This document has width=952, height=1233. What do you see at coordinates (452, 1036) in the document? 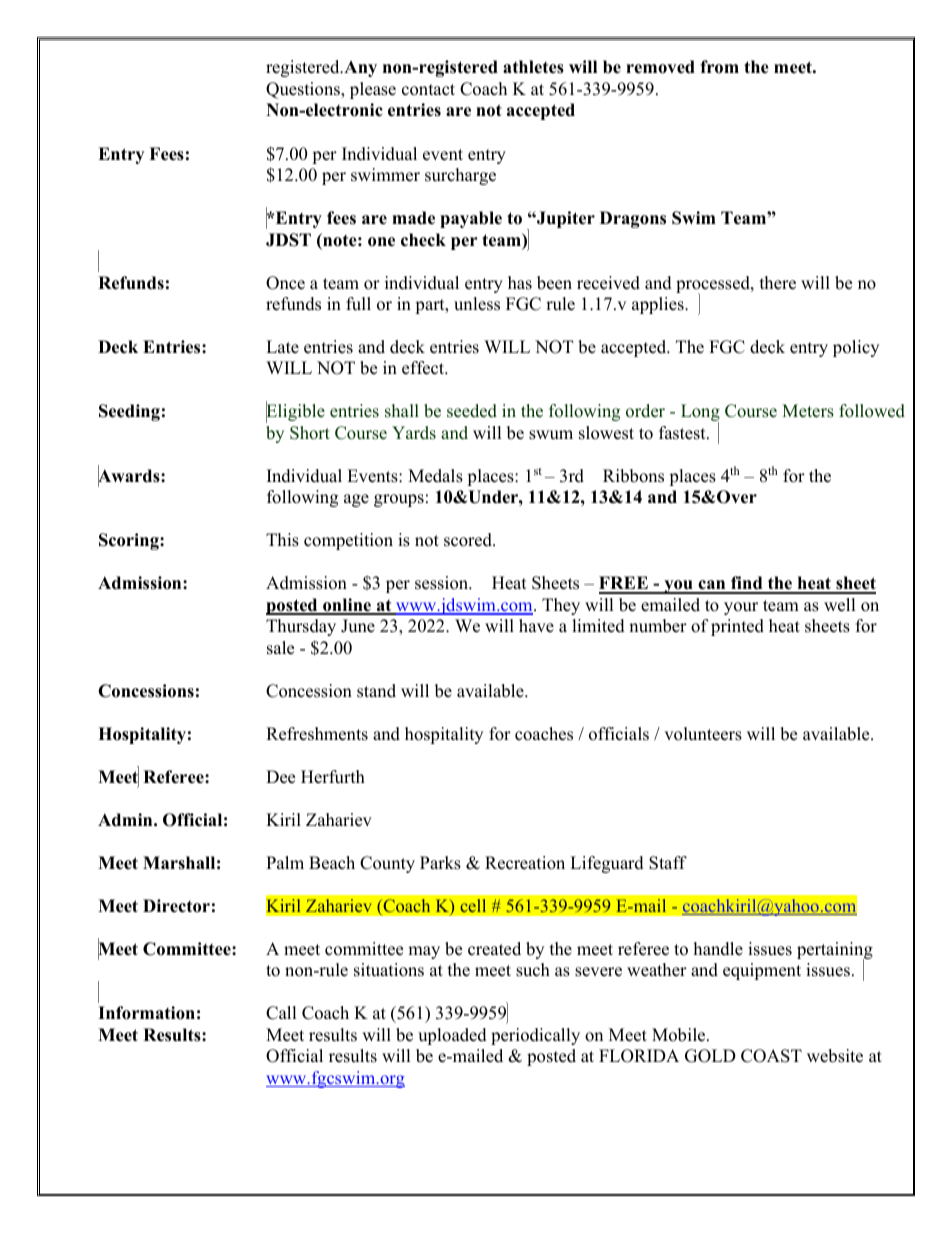
I see `uploaded` at bounding box center [452, 1036].
